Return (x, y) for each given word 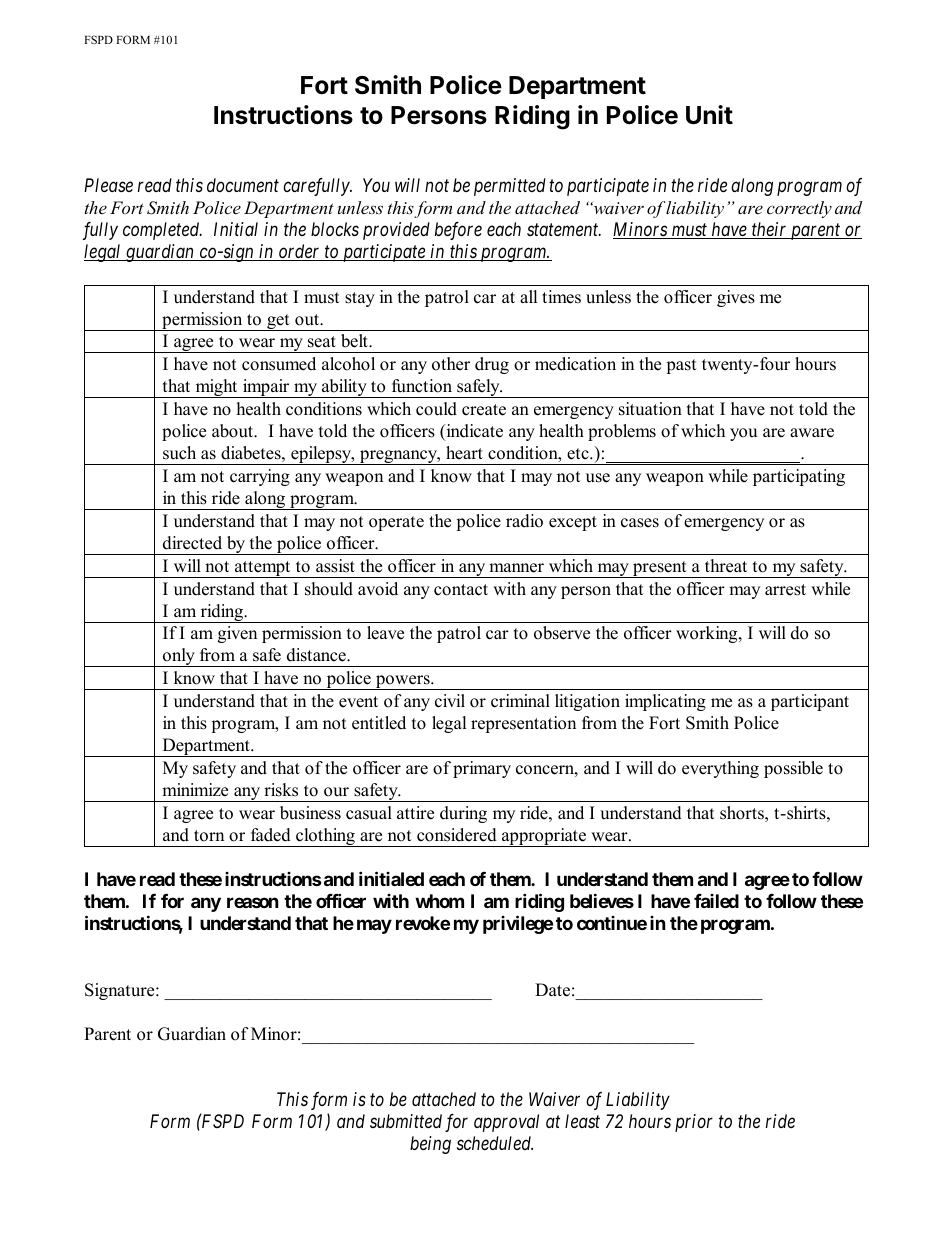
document (243, 185)
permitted (510, 187)
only (179, 657)
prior (694, 1123)
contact (461, 590)
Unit (709, 115)
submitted (406, 1121)
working (708, 634)
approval (506, 1123)
